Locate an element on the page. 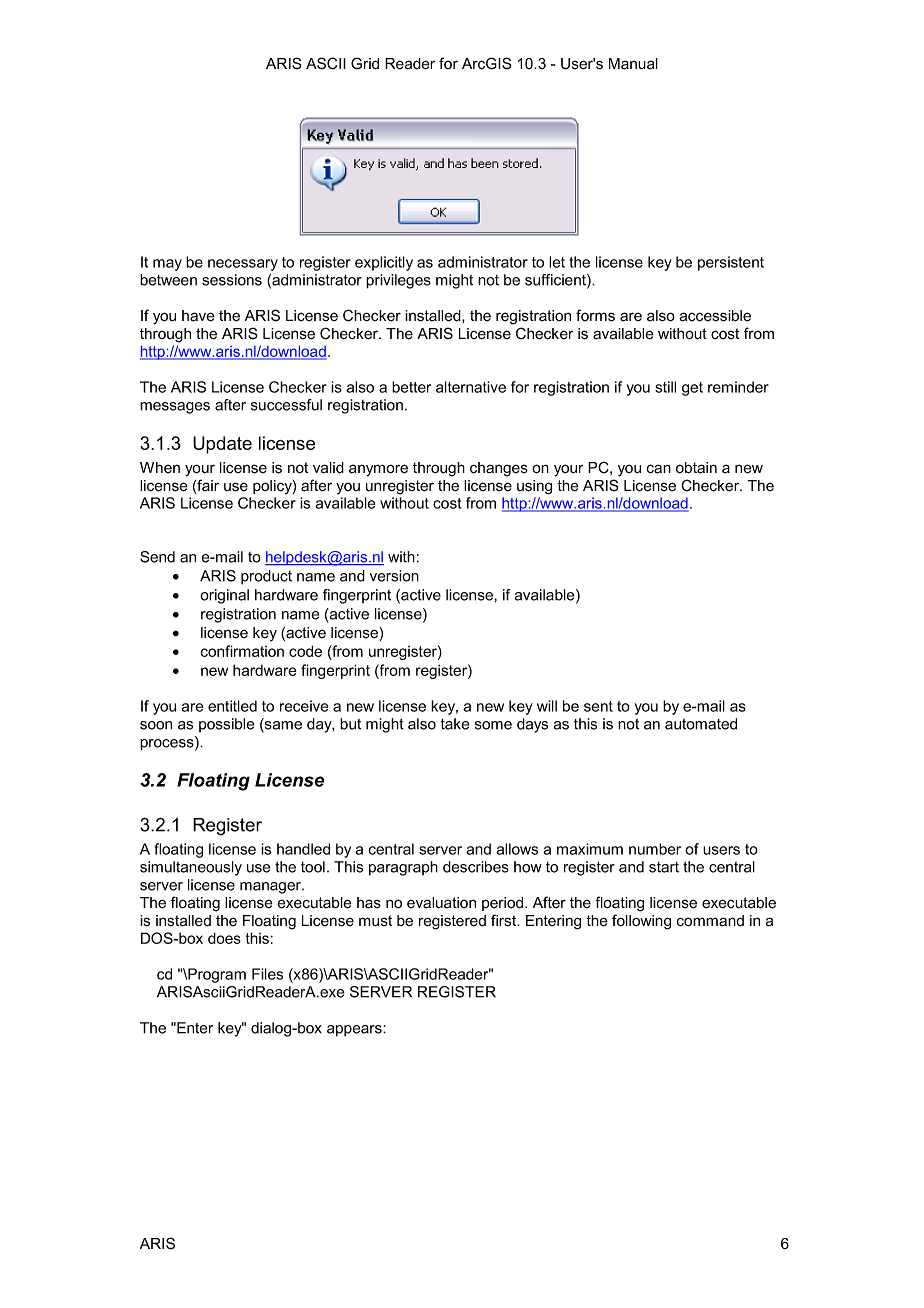 Image resolution: width=924 pixels, height=1308 pixels. persistent is located at coordinates (731, 263).
